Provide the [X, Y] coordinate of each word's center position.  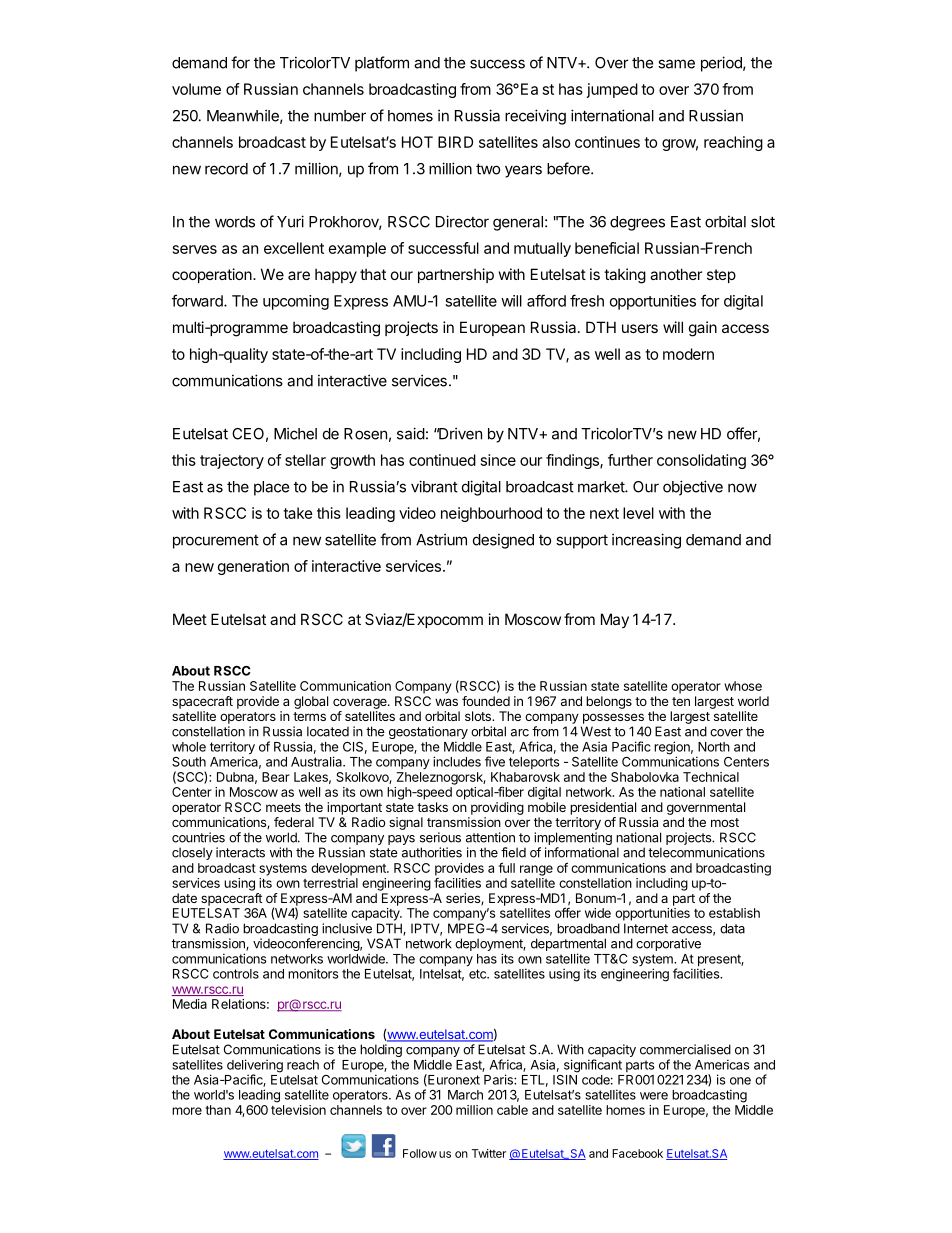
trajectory [232, 461]
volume [196, 89]
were [654, 1096]
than [218, 1110]
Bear [276, 777]
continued [442, 460]
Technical [711, 777]
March [465, 1095]
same [676, 64]
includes [457, 761]
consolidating [701, 461]
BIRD [455, 142]
